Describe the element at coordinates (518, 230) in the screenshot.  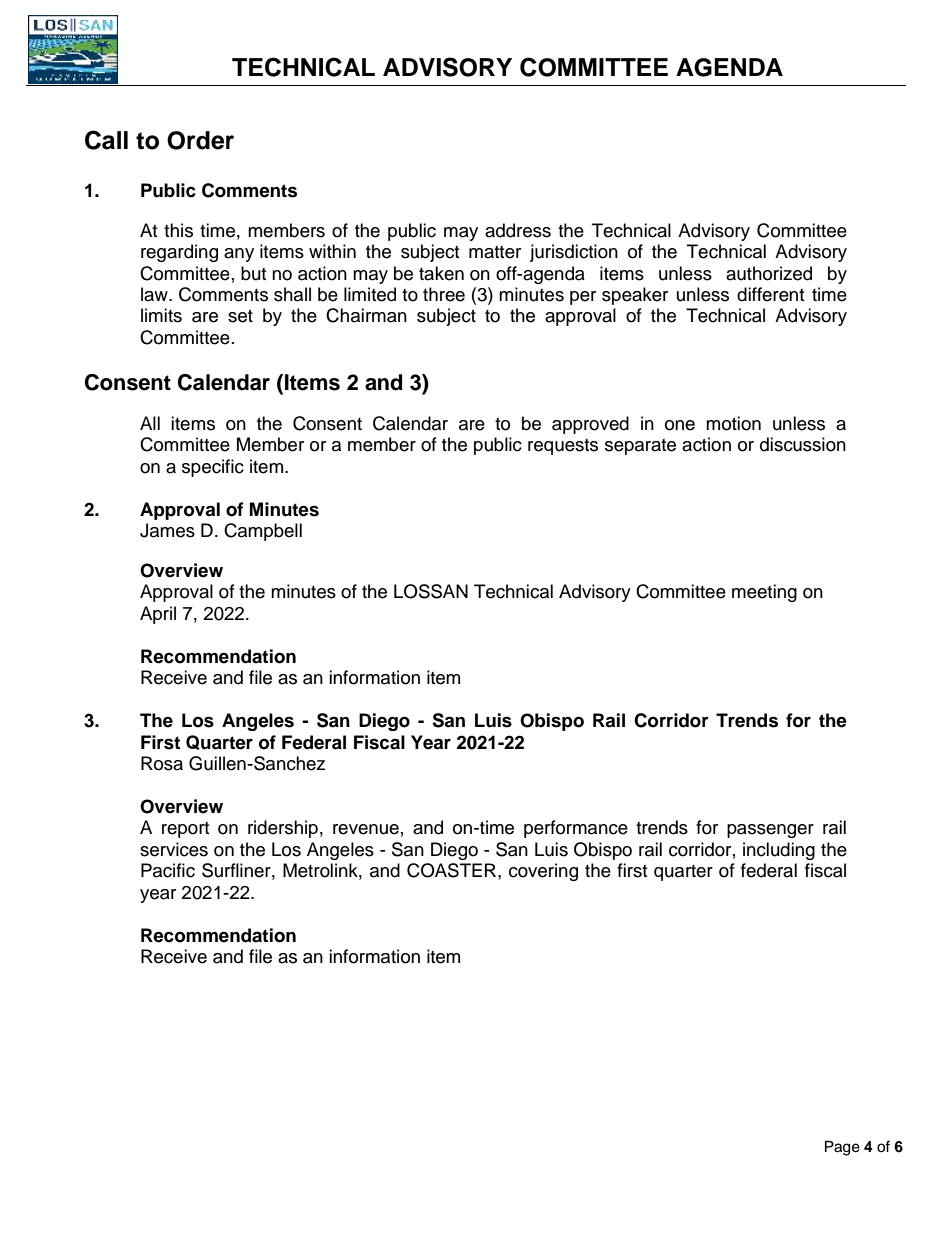
I see `address` at that location.
